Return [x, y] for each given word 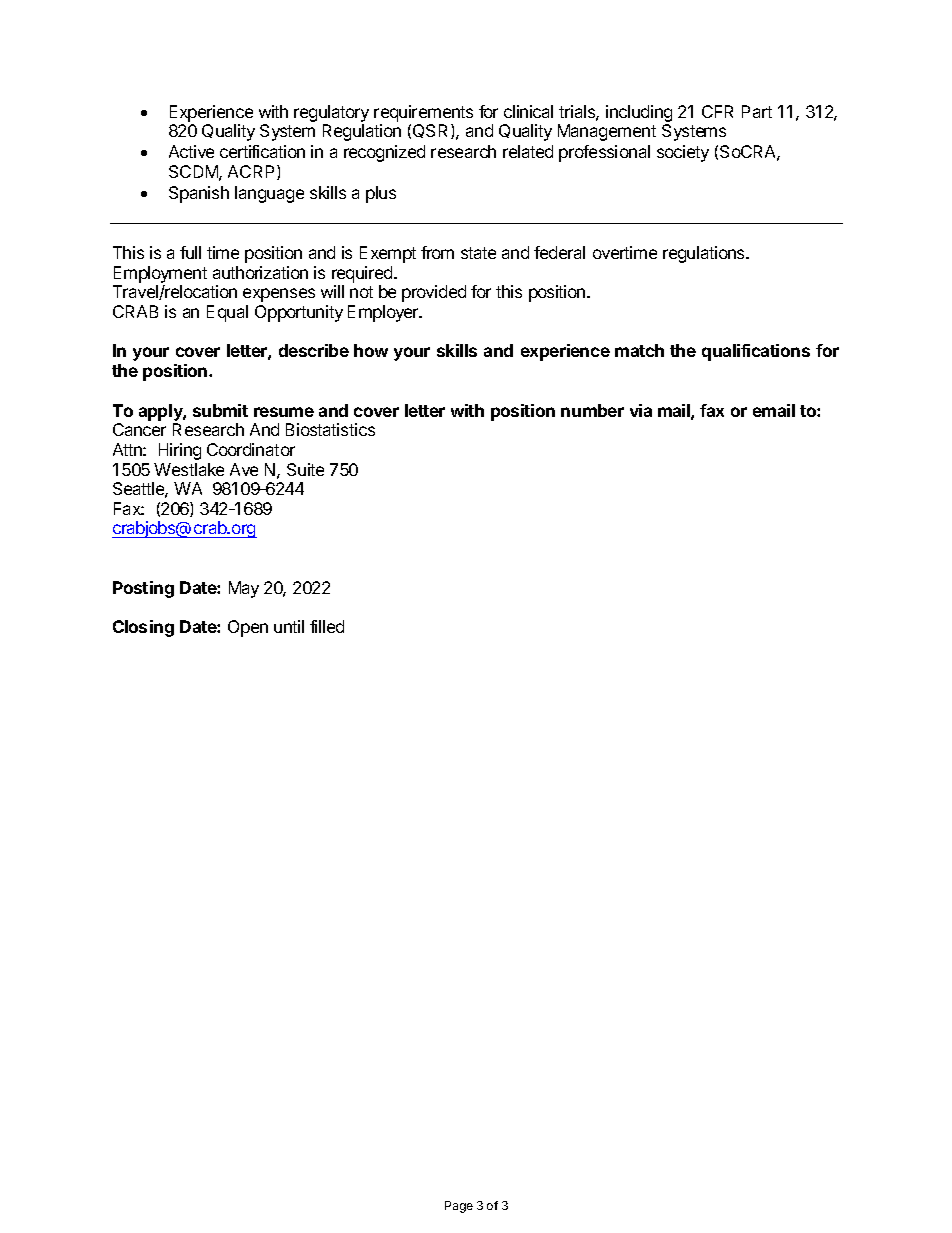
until [289, 626]
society [683, 153]
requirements [423, 113]
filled [327, 626]
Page [459, 1207]
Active [191, 151]
